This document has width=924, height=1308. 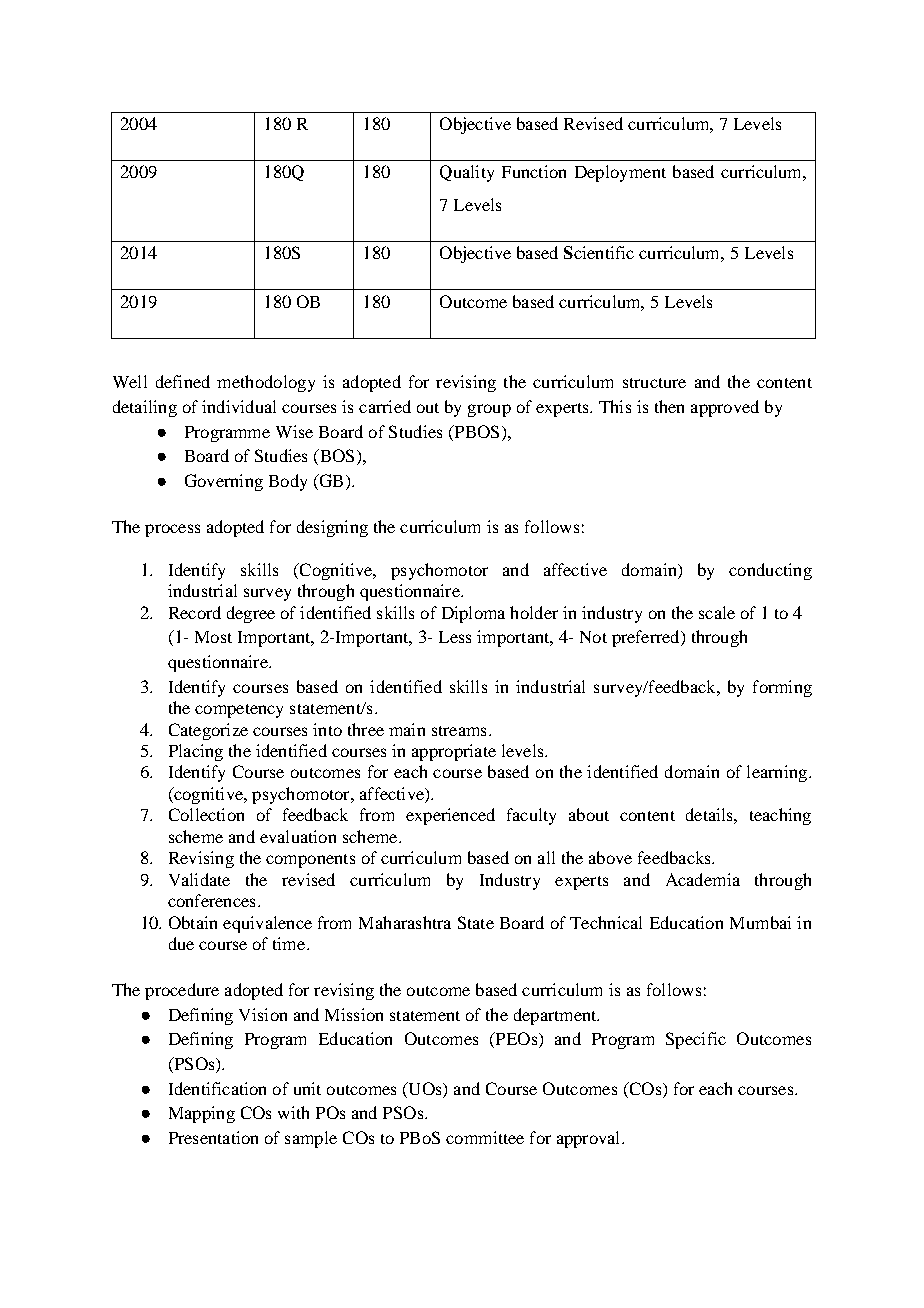 What do you see at coordinates (183, 381) in the document?
I see `defined` at bounding box center [183, 381].
